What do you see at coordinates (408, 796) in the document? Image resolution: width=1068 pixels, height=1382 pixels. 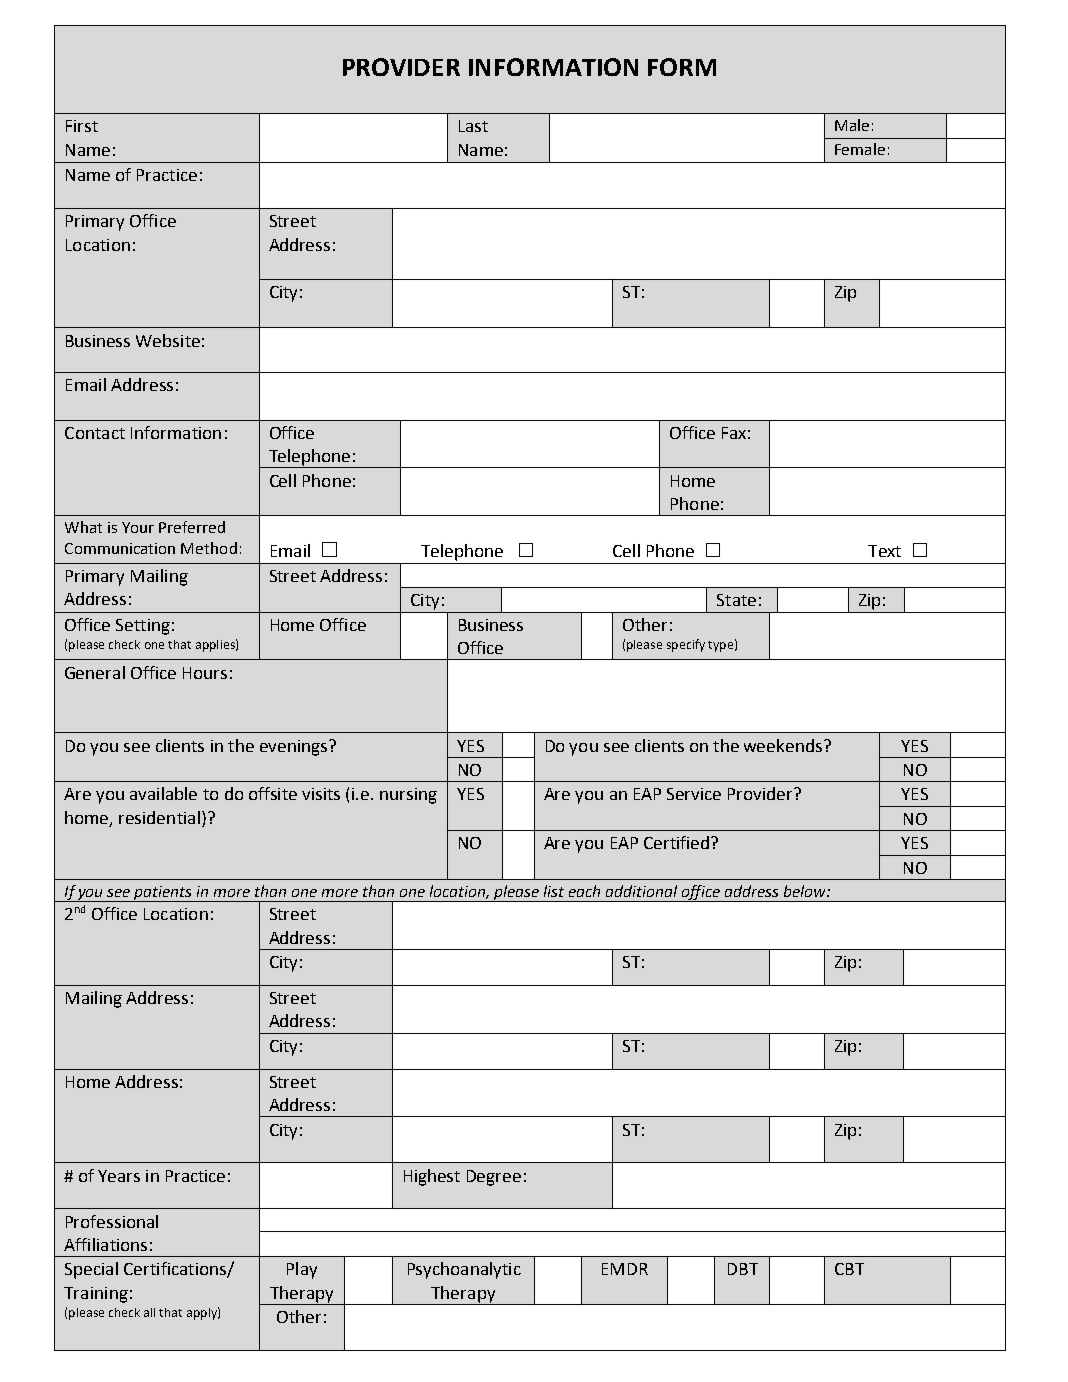 I see `nursing` at bounding box center [408, 796].
